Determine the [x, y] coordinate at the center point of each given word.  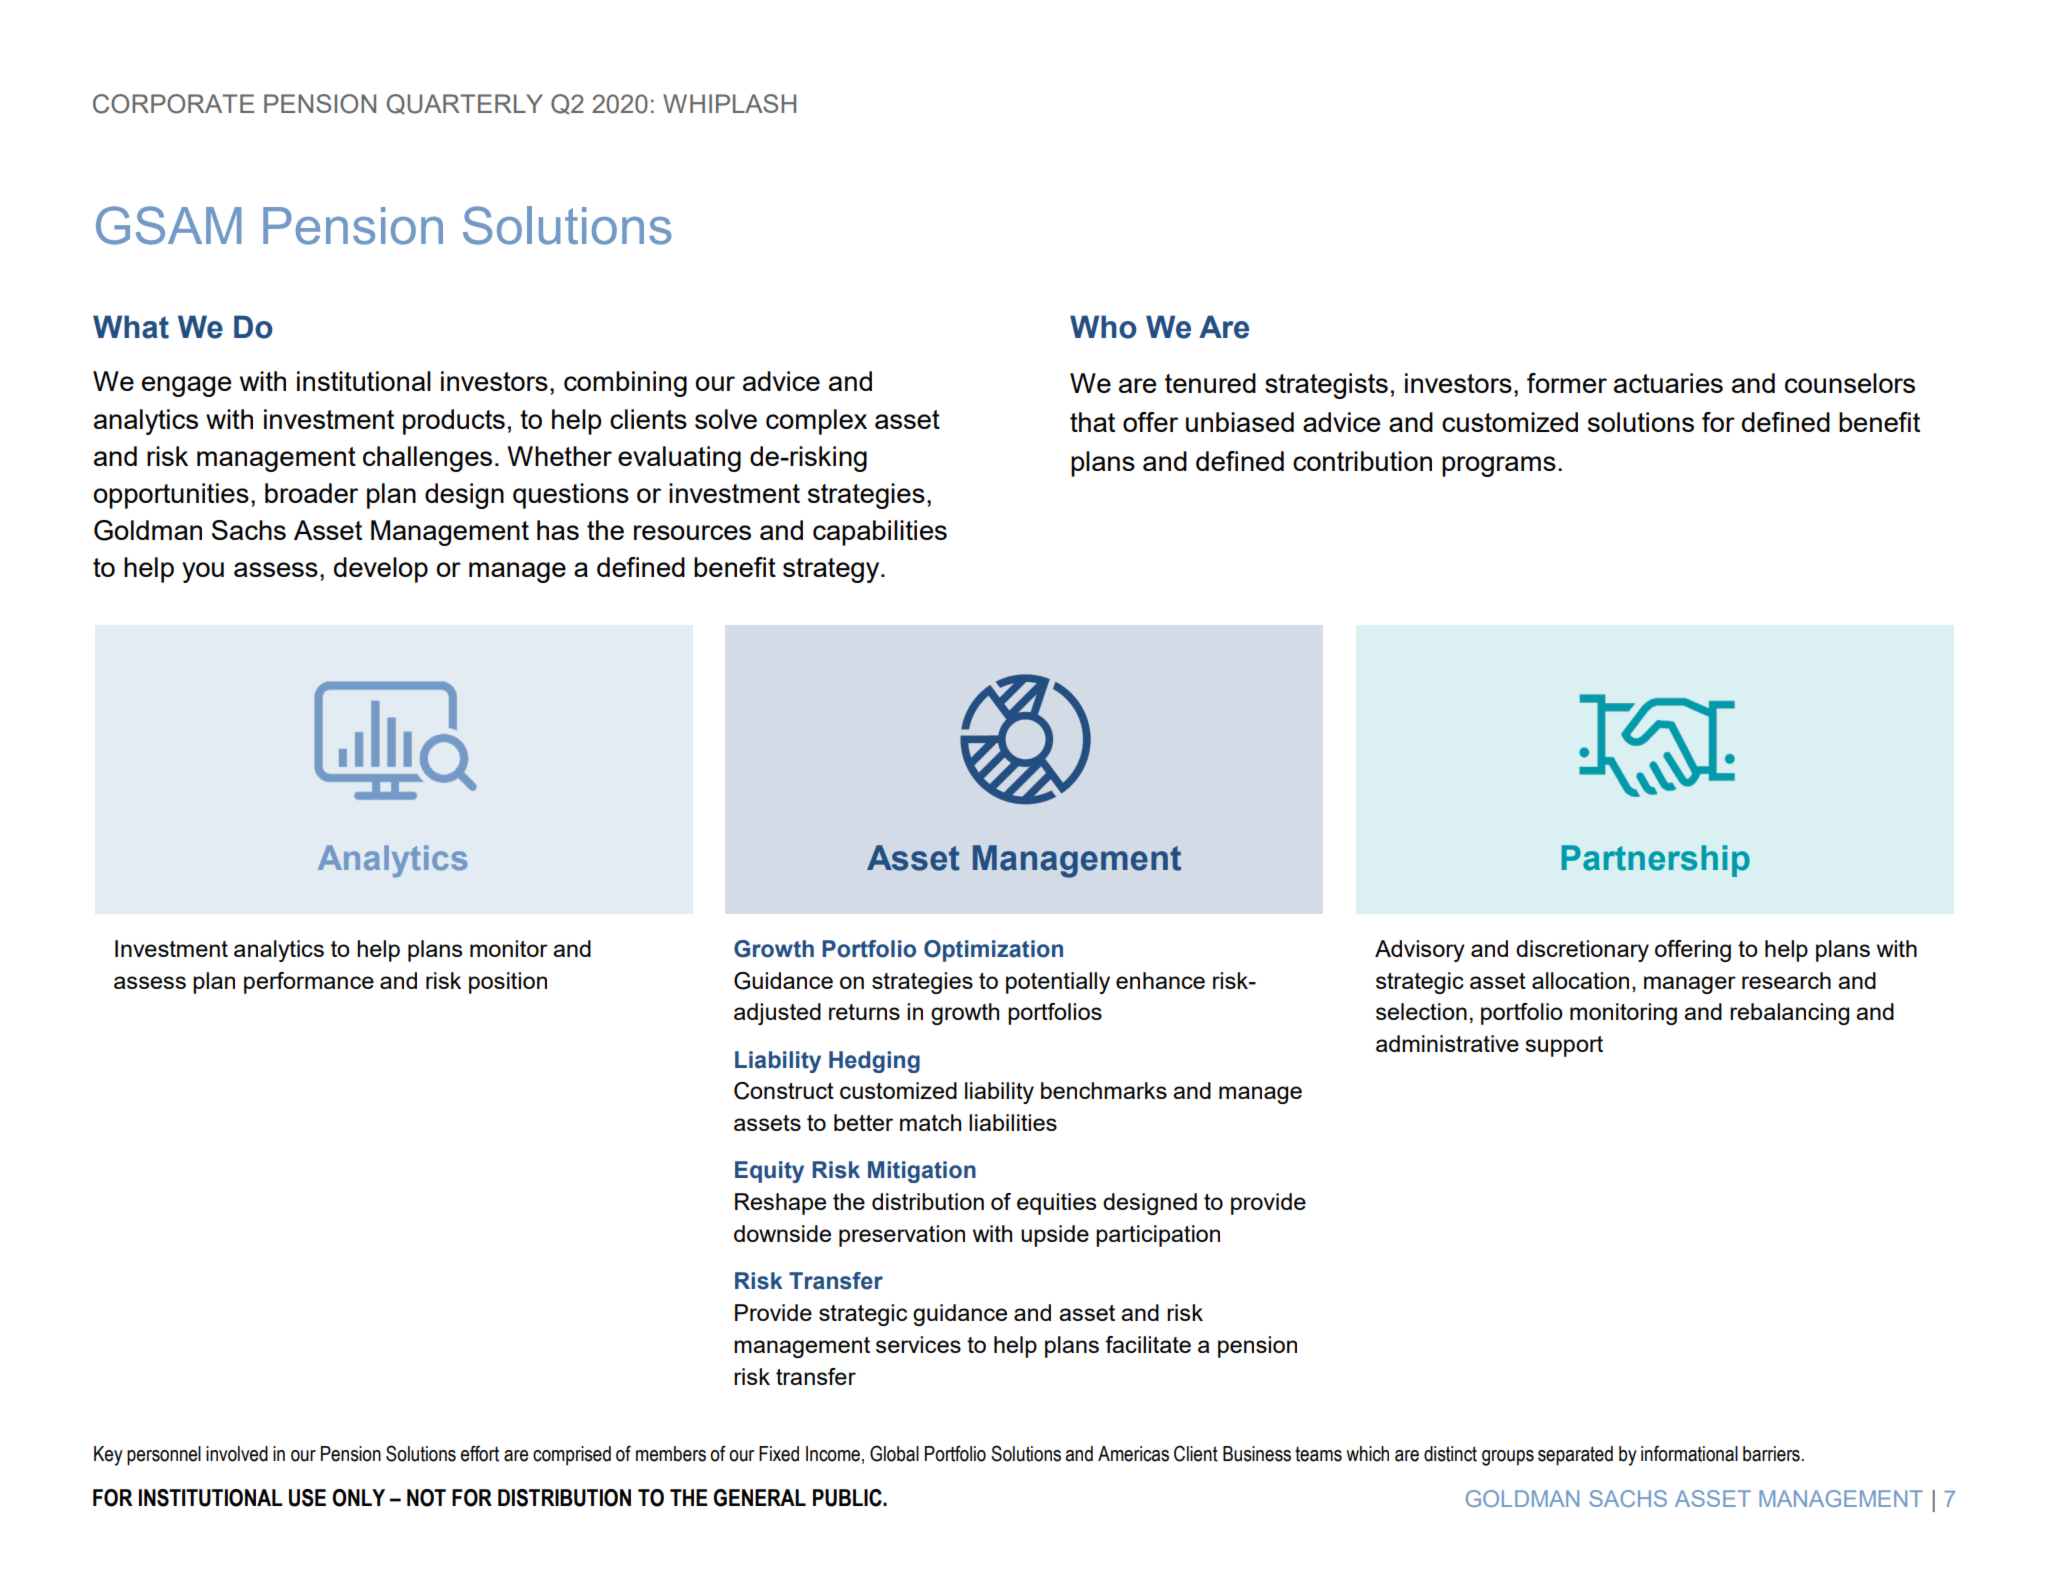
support [1564, 1046]
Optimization [993, 951]
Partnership [1655, 861]
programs [1499, 466]
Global [894, 1453]
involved [237, 1454]
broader [311, 493]
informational [1689, 1453]
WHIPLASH [729, 103]
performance [309, 983]
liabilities [1013, 1122]
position [508, 983]
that [1092, 422]
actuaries [1668, 383]
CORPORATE [173, 104]
